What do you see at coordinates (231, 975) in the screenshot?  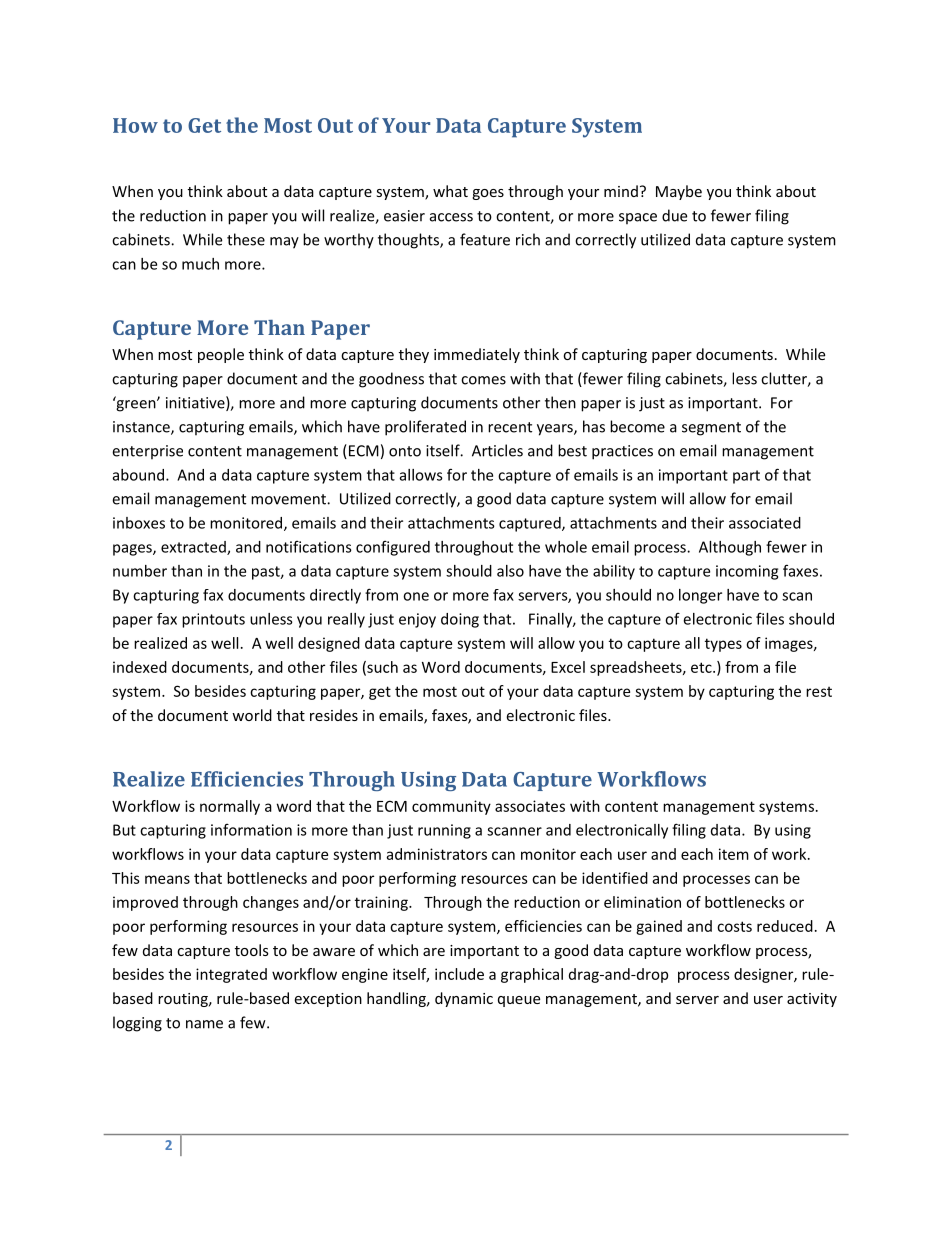 I see `integrated` at bounding box center [231, 975].
